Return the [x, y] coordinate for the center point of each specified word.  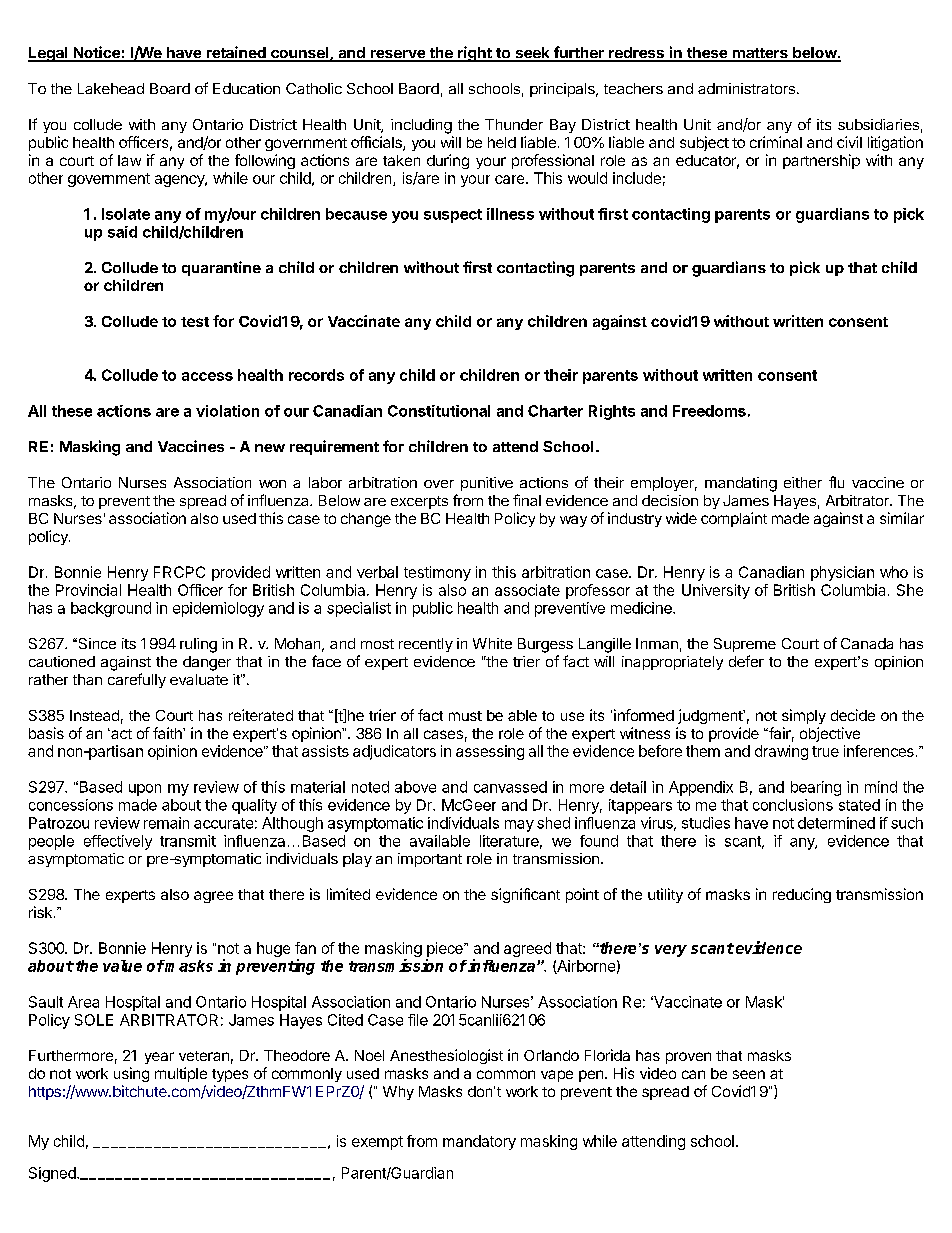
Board [170, 88]
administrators [746, 88]
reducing [802, 895]
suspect [453, 216]
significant [525, 895]
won [272, 484]
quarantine [221, 268]
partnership [821, 161]
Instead [94, 715]
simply [804, 716]
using [131, 1074]
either [803, 482]
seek [532, 54]
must [465, 716]
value [122, 966]
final [527, 500]
